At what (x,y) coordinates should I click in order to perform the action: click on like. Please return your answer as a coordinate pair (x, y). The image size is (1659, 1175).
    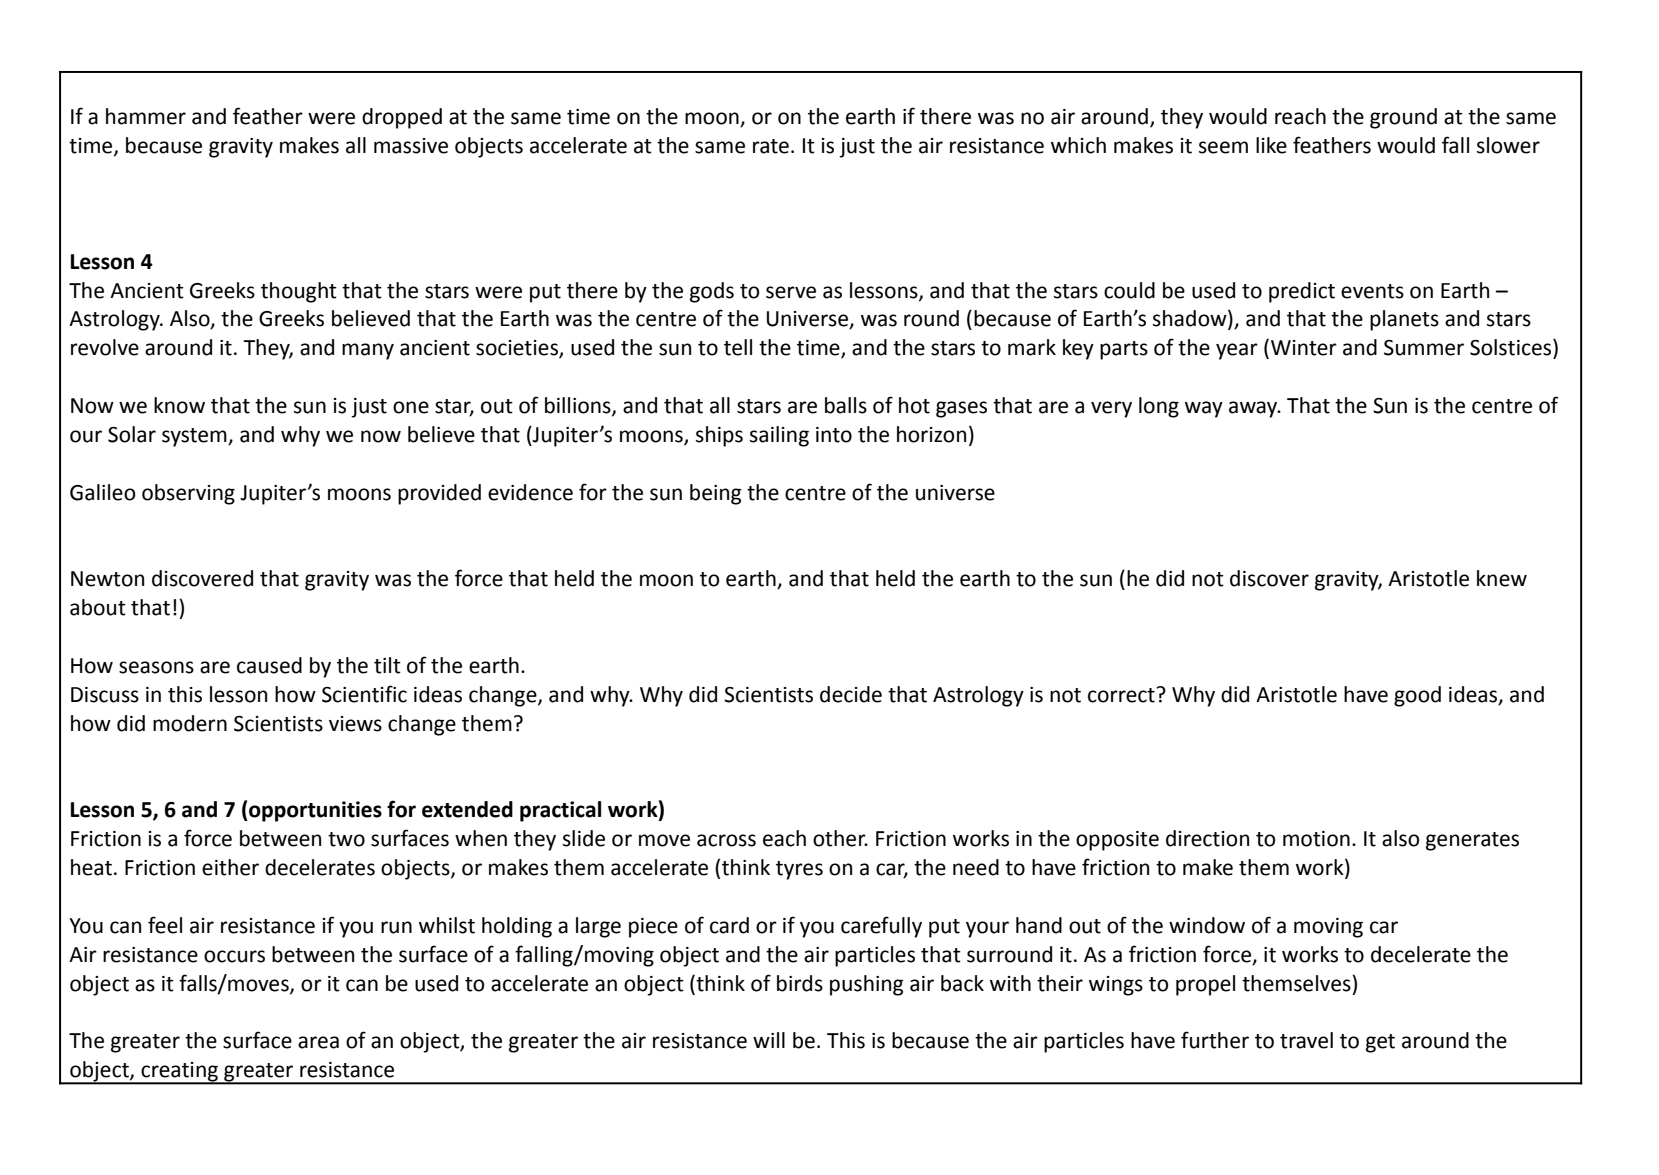
    Looking at the image, I should click on (1271, 145).
